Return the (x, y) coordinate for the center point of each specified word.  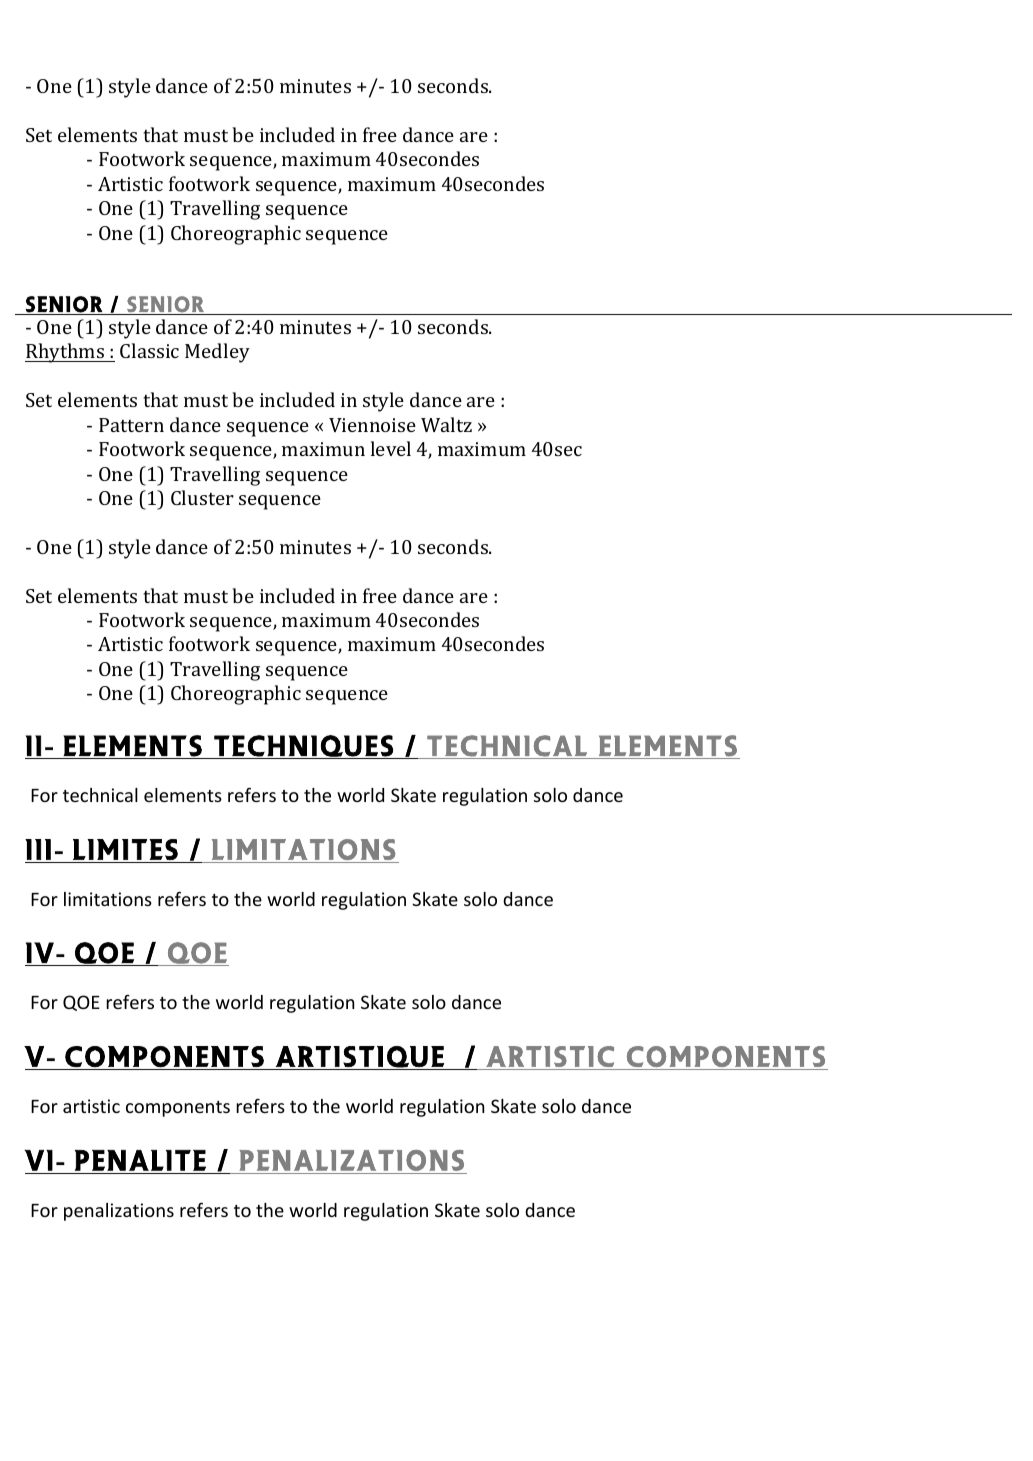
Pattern (131, 425)
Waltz (446, 424)
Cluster (202, 497)
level (391, 448)
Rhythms (66, 353)
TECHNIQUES (303, 747)
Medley (217, 353)
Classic (149, 350)
